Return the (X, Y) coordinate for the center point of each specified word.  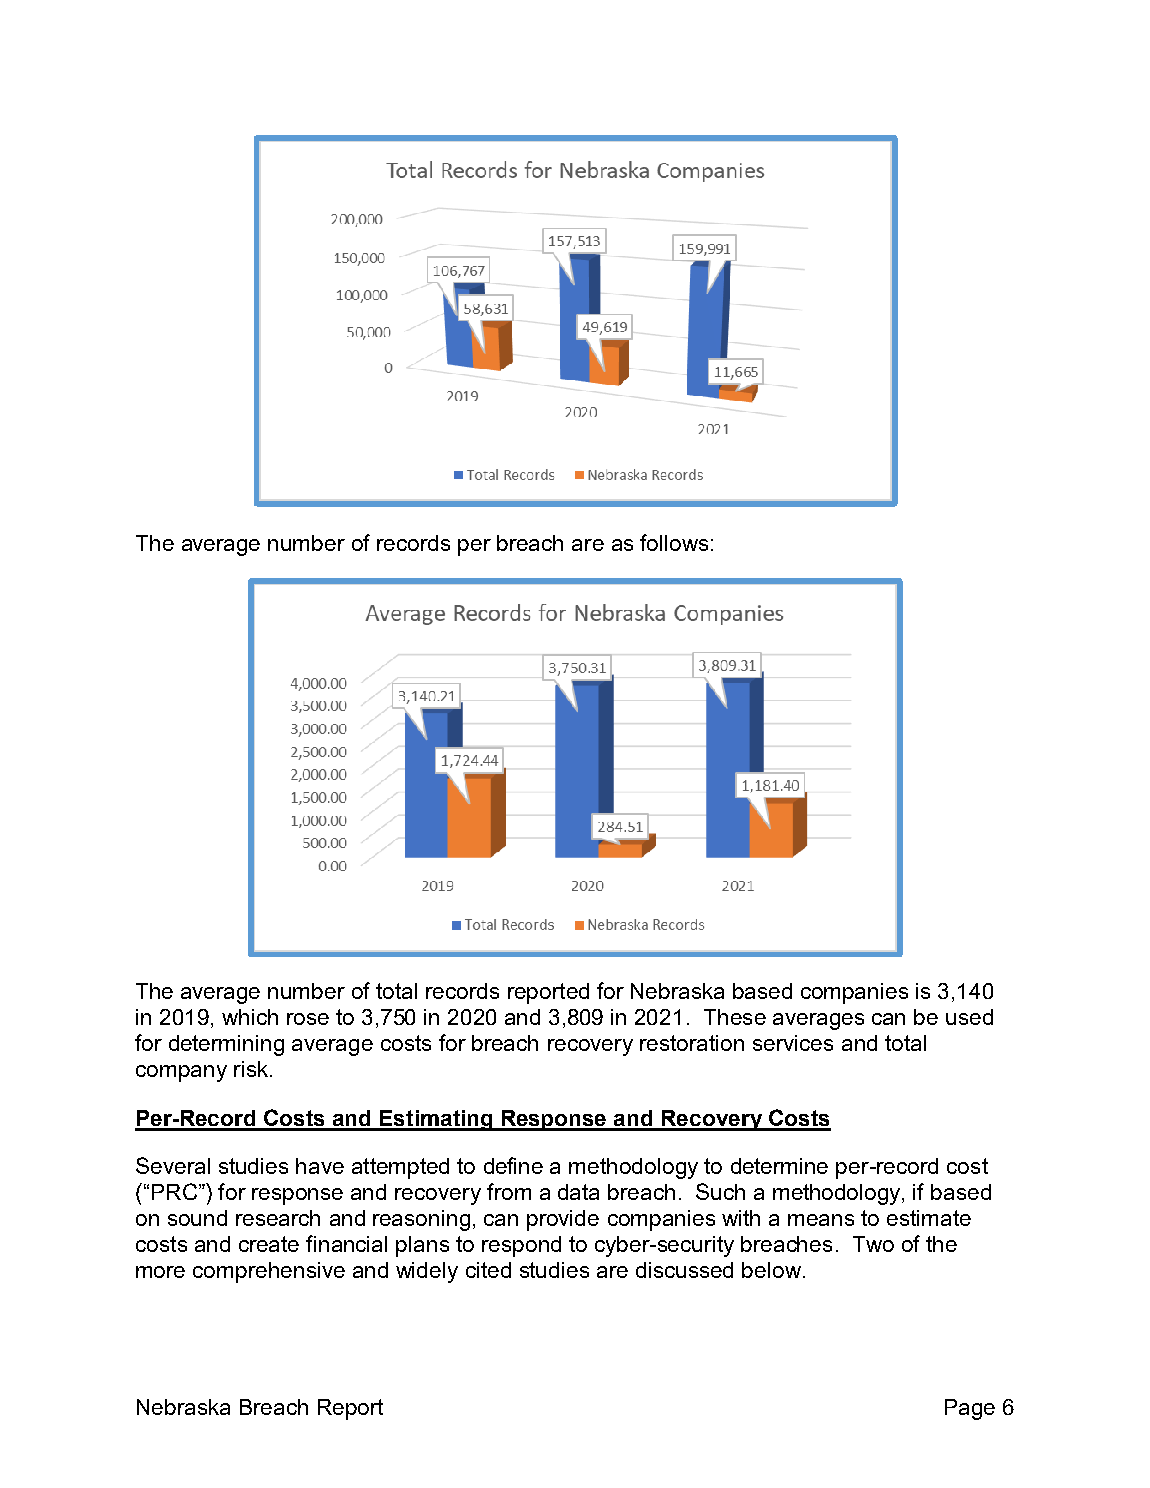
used (969, 1017)
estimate (929, 1218)
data (578, 1192)
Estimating (436, 1120)
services (793, 1043)
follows (674, 542)
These (735, 1017)
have (320, 1166)
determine (779, 1166)
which (250, 1017)
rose (308, 1019)
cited (488, 1270)
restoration (692, 1043)
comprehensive (269, 1272)
